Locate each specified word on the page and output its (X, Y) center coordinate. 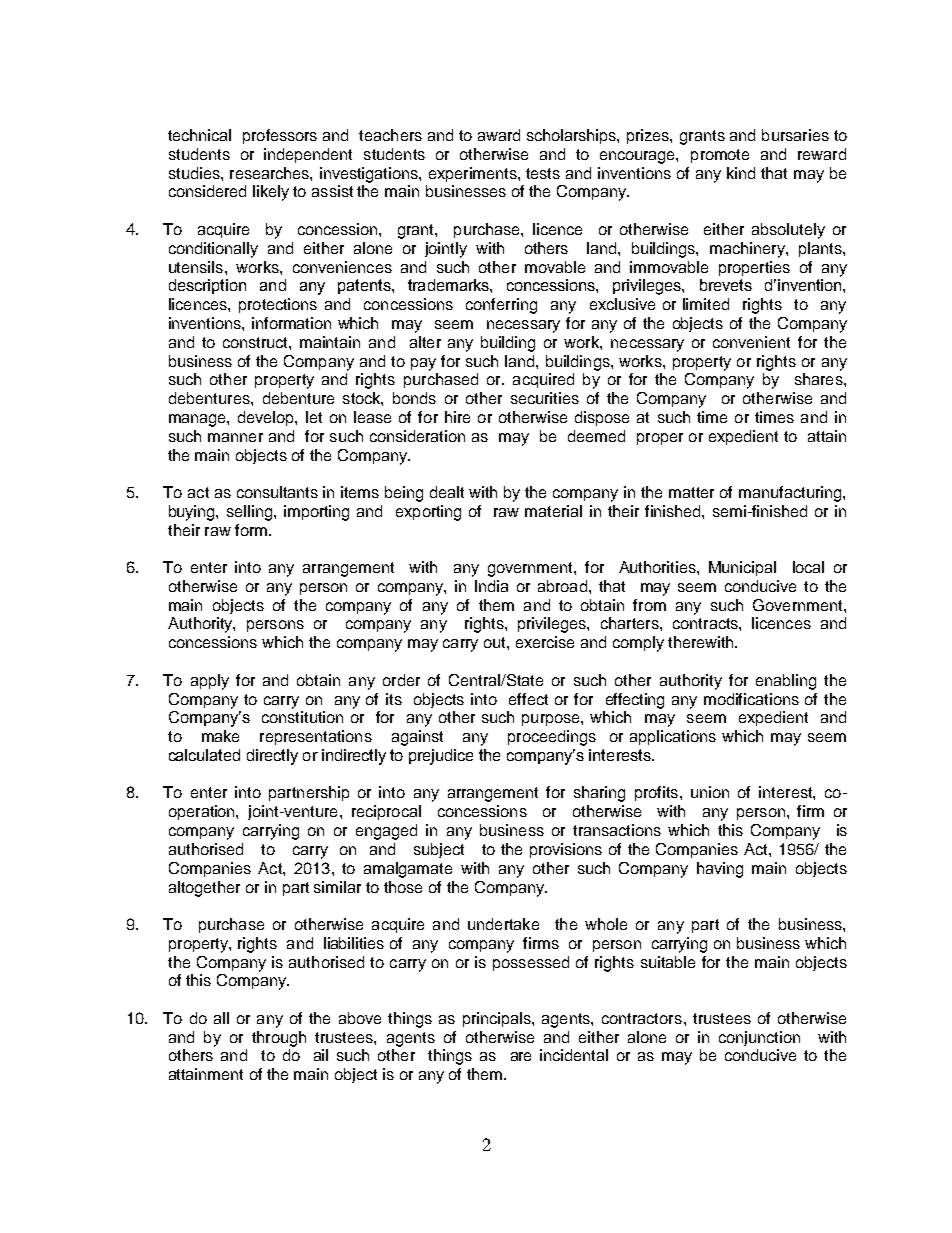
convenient (751, 342)
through (279, 1039)
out (496, 642)
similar (337, 887)
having (720, 870)
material (553, 511)
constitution (302, 717)
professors (280, 136)
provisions (566, 850)
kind (741, 173)
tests (543, 173)
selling (249, 513)
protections (278, 305)
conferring (501, 306)
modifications (751, 699)
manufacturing (791, 494)
